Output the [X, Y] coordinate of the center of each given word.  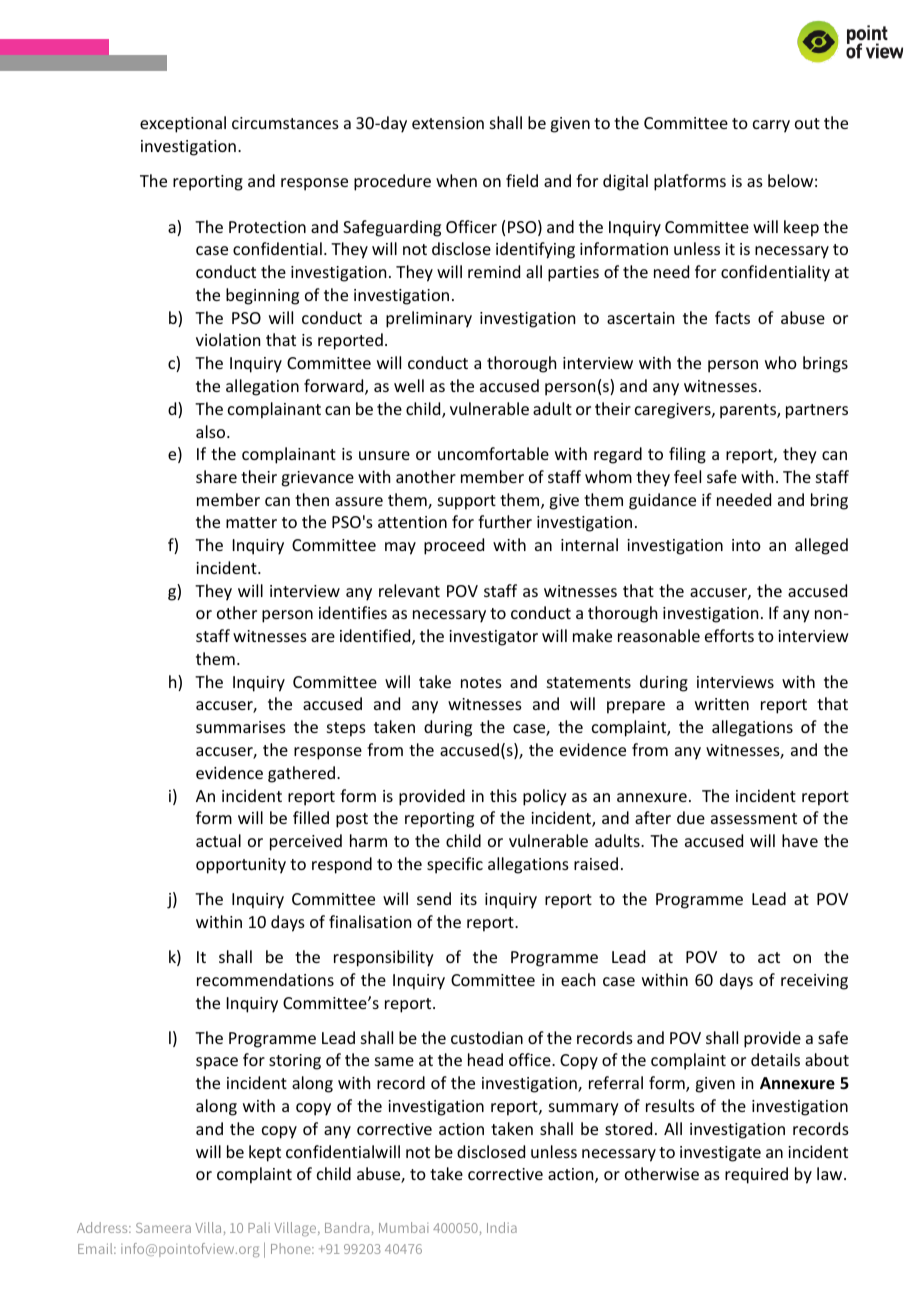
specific [455, 865]
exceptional [183, 124]
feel [687, 476]
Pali [259, 1227]
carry [771, 126]
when [456, 180]
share [216, 476]
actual [218, 840]
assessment [754, 818]
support [467, 502]
